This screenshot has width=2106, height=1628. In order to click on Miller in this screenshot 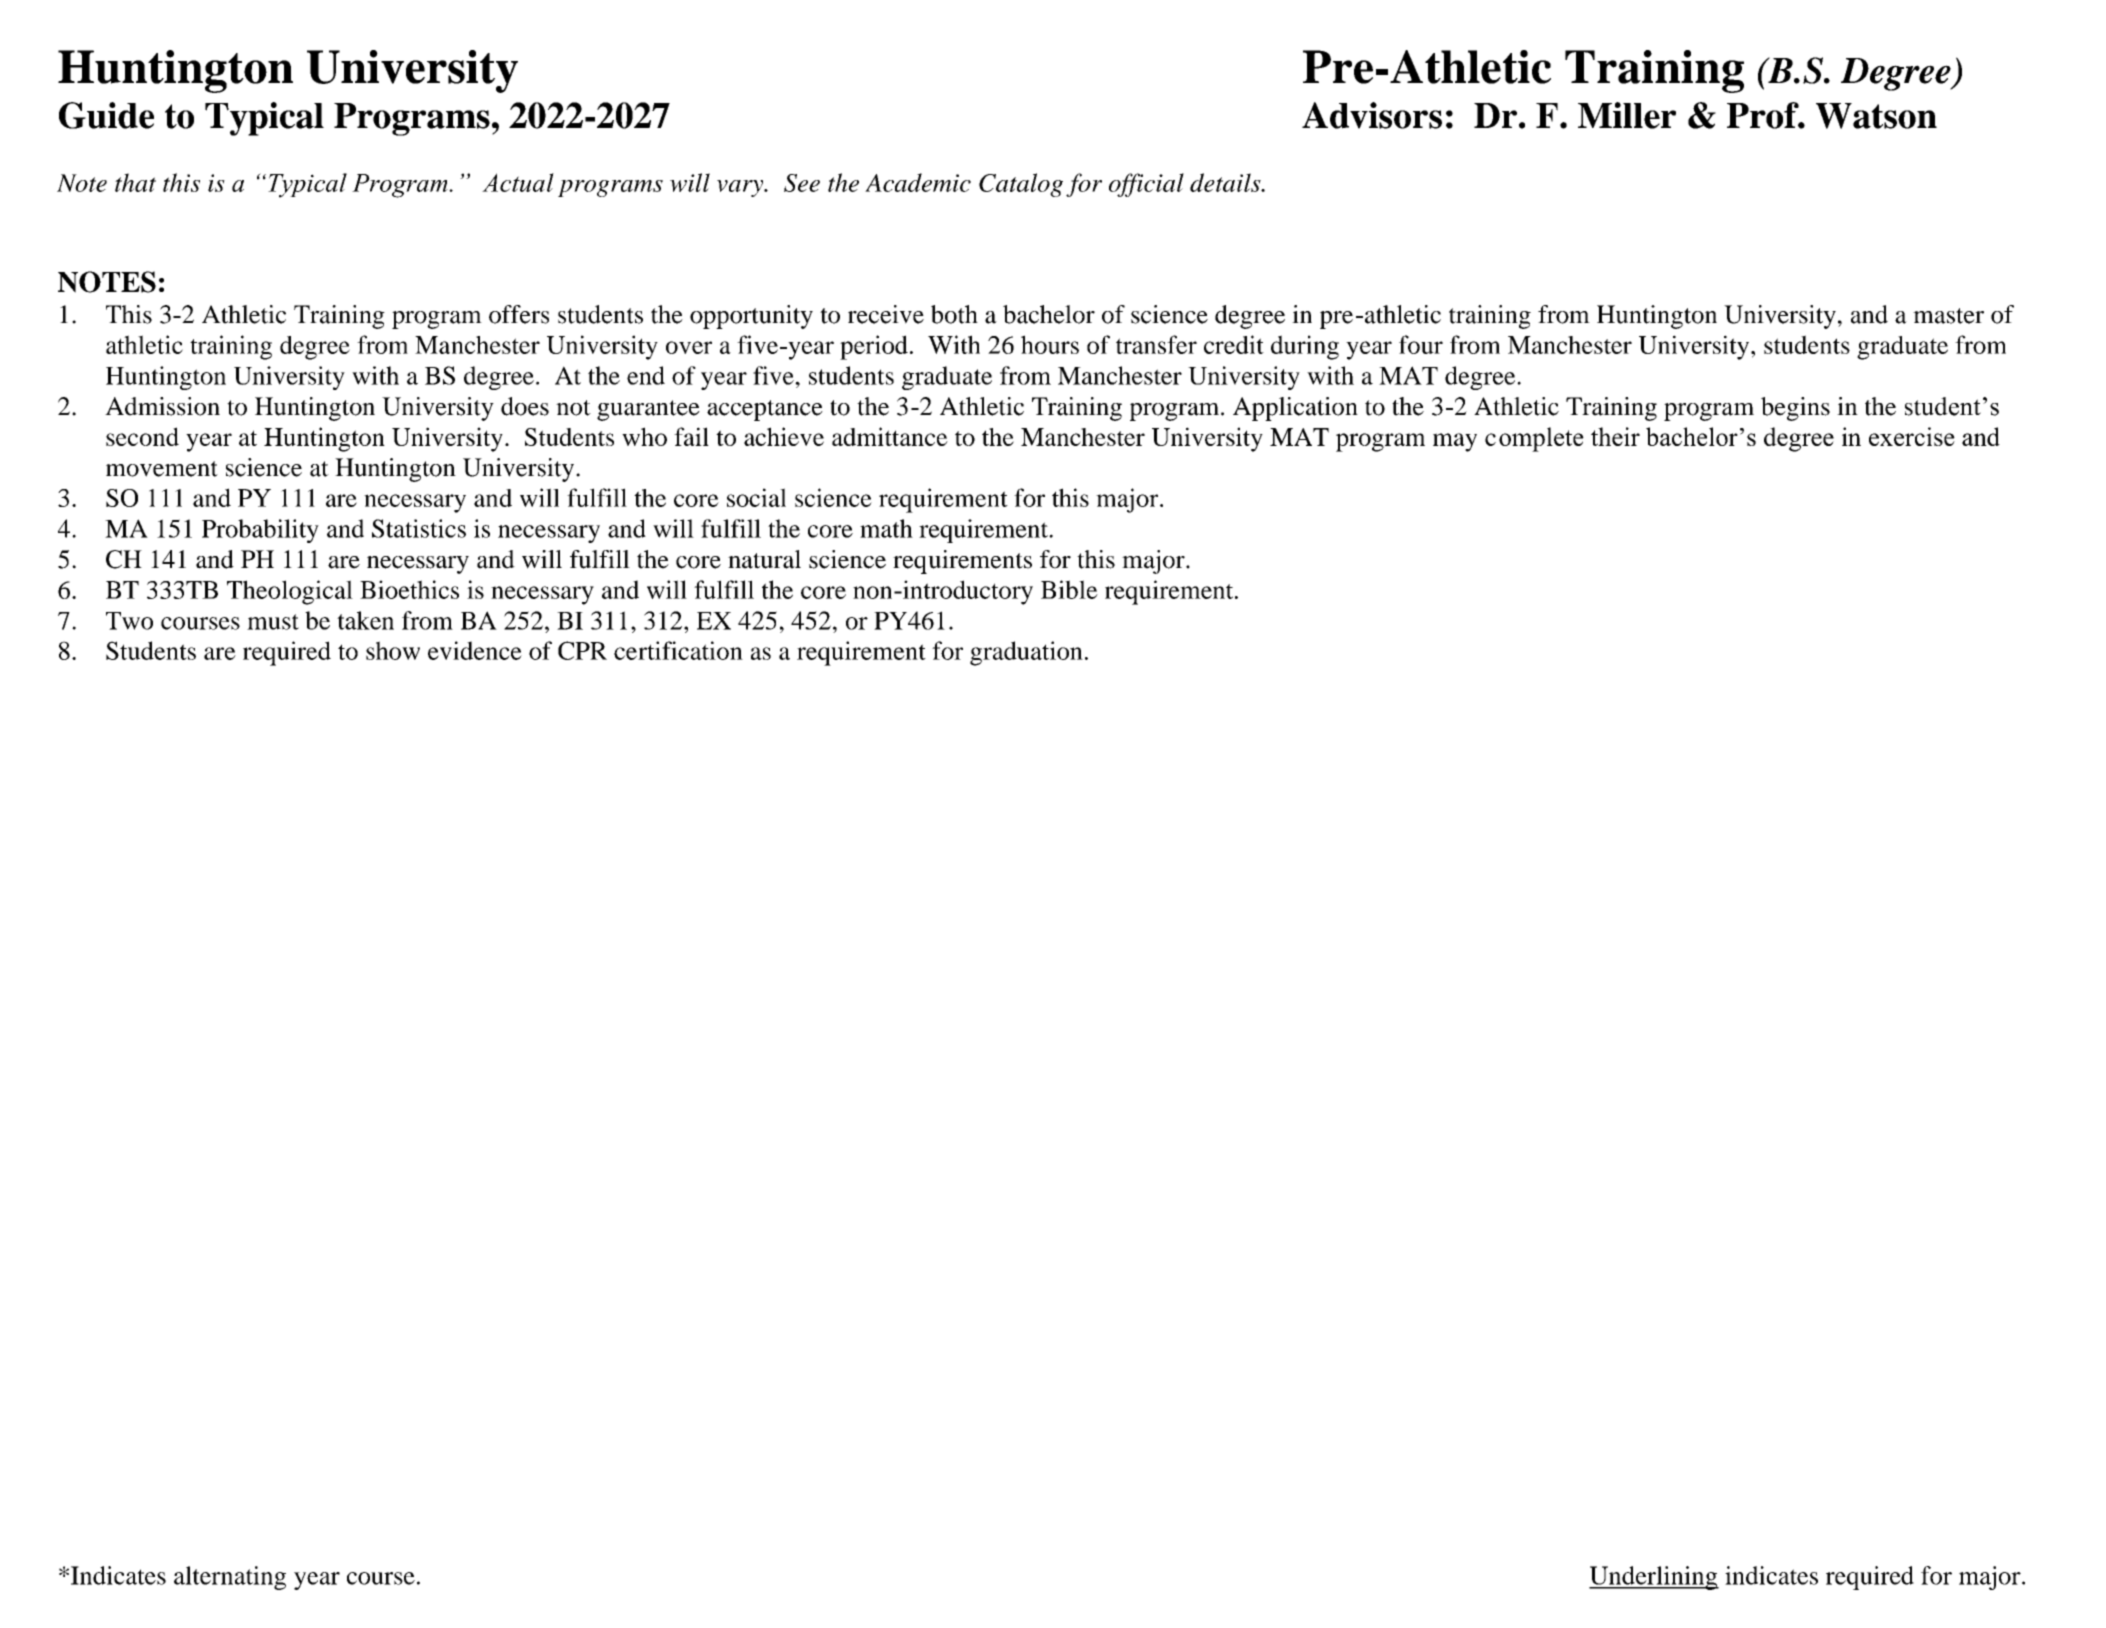, I will do `click(1627, 115)`.
